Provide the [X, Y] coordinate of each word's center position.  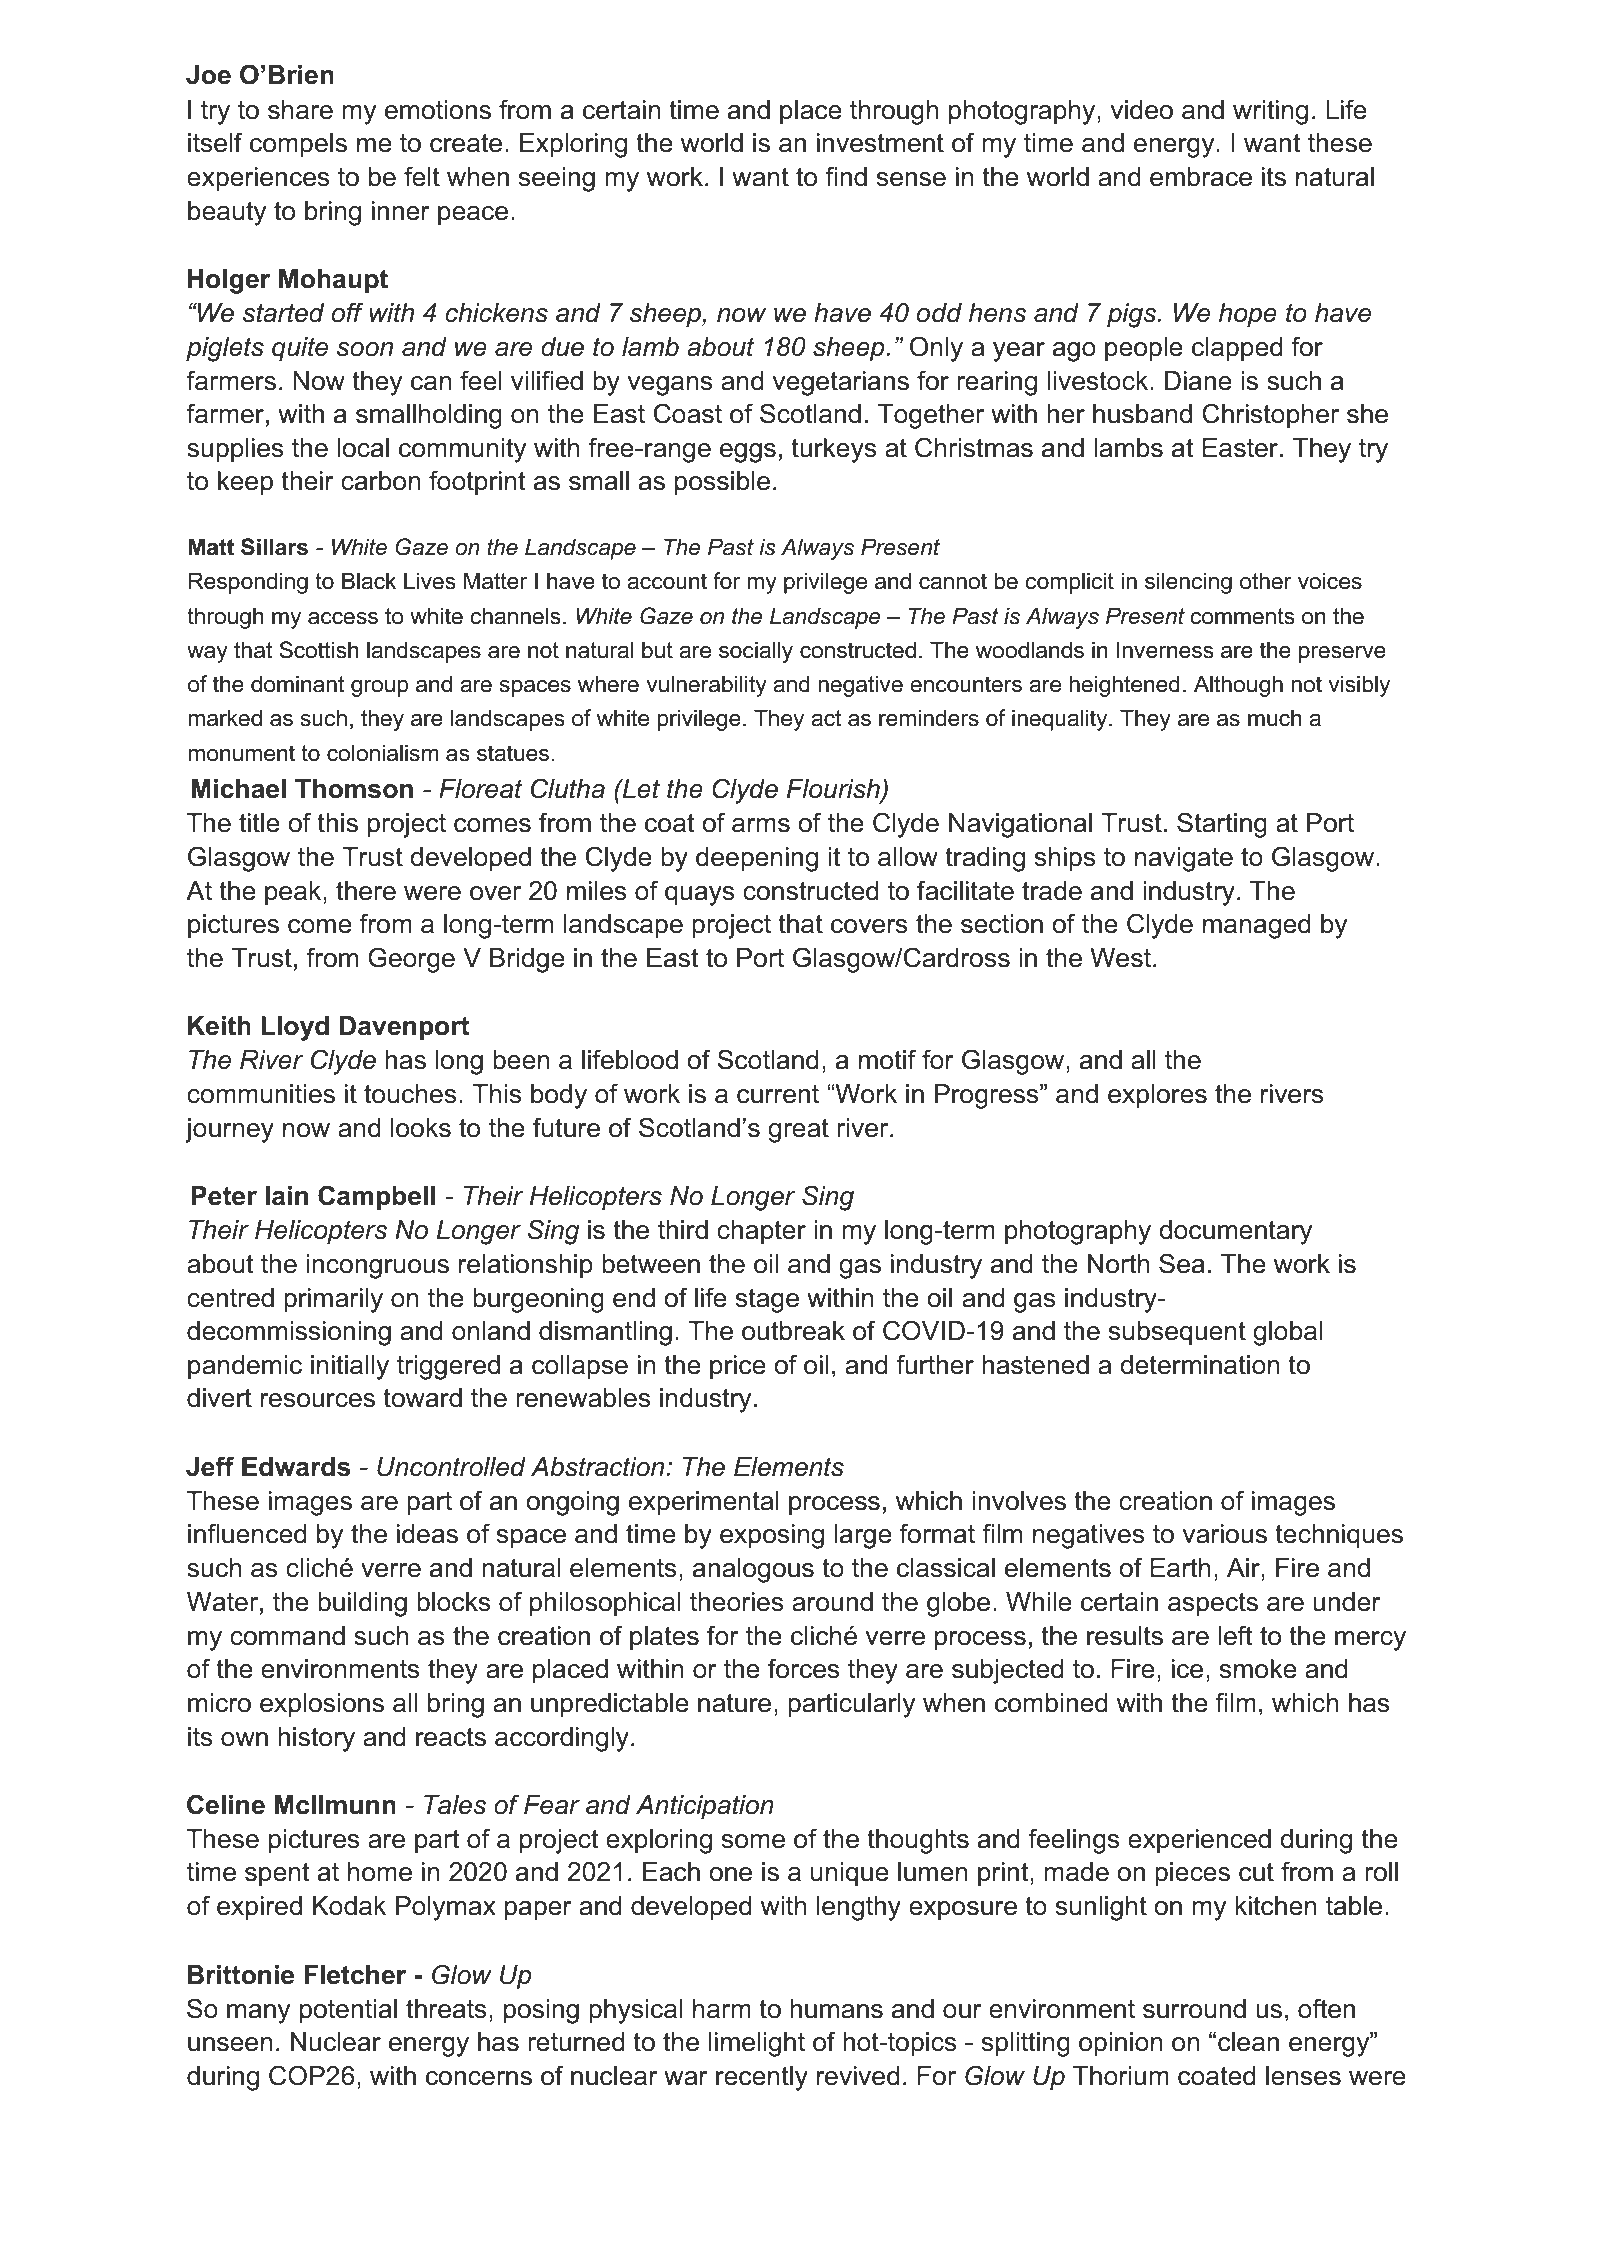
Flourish [834, 790]
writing [1270, 112]
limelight [757, 2044]
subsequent [1177, 1333]
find [846, 176]
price [738, 1367]
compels [298, 145]
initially [350, 1367]
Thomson [354, 789]
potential [348, 2011]
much [1275, 718]
